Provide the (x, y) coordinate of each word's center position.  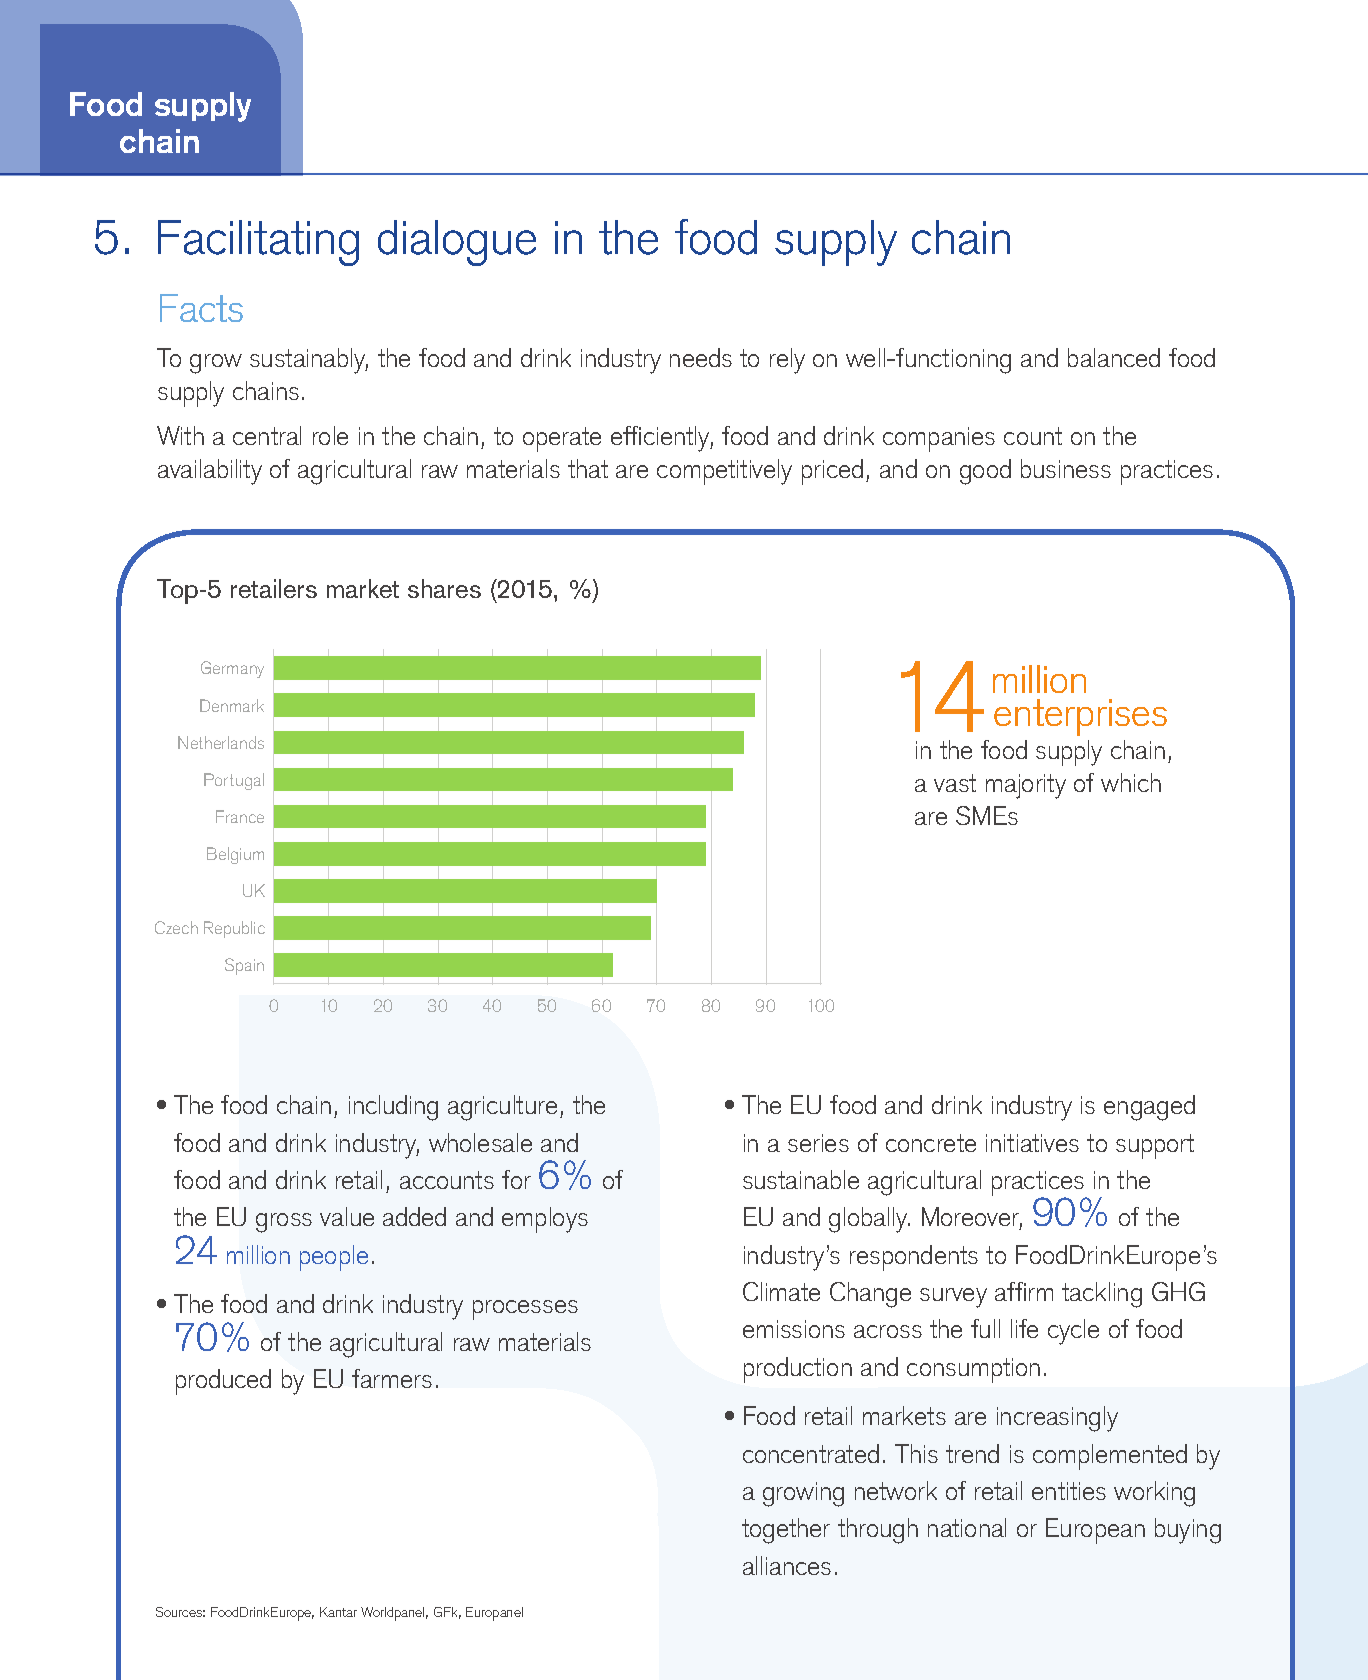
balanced (1114, 357)
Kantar (338, 1612)
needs (701, 357)
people (334, 1258)
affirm (1024, 1291)
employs (545, 1220)
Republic (234, 929)
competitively (724, 472)
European (1095, 1531)
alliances (787, 1565)
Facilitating (258, 243)
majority (1026, 786)
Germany (232, 669)
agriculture (502, 1108)
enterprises (1080, 717)
